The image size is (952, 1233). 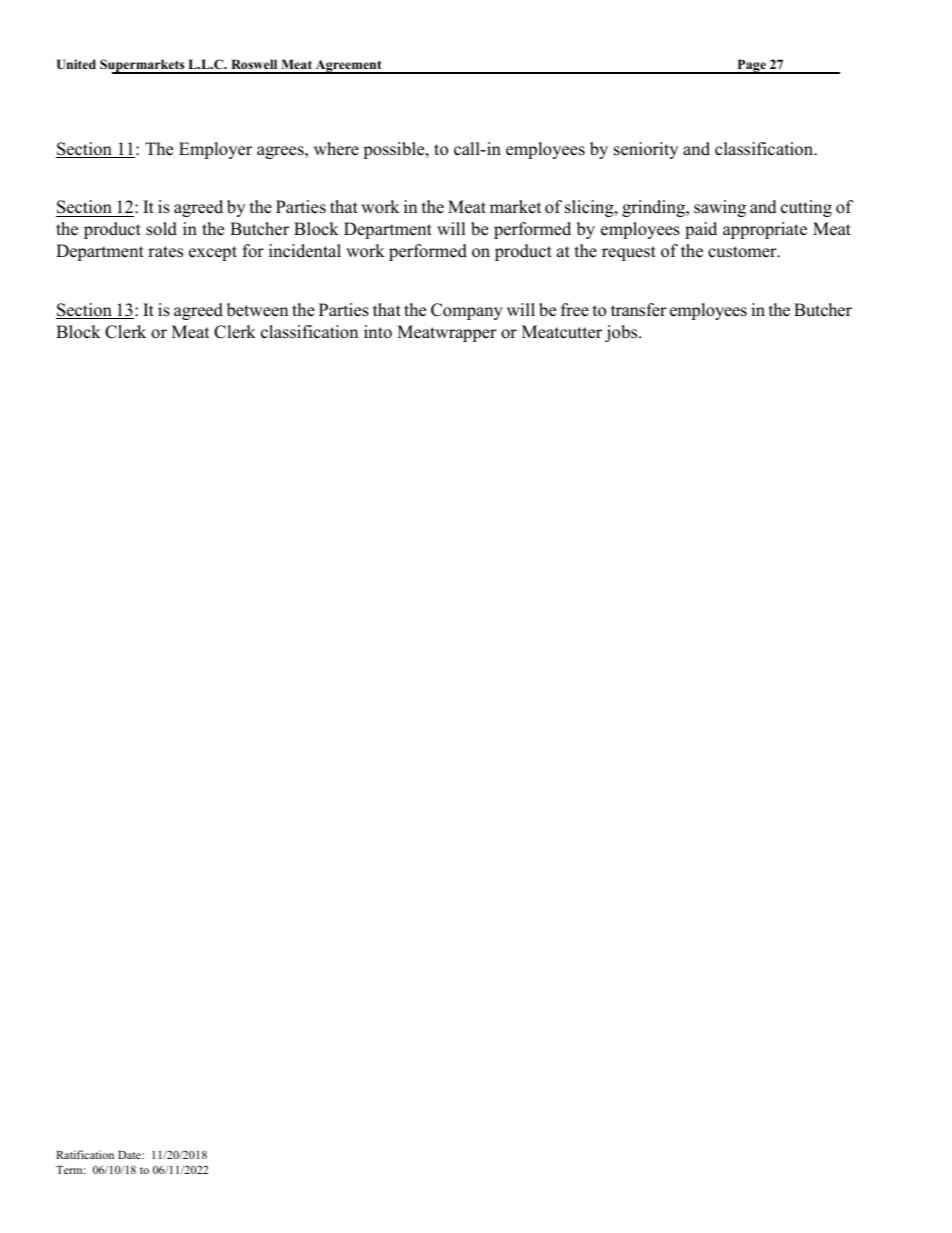 I want to click on incidental, so click(x=305, y=251).
